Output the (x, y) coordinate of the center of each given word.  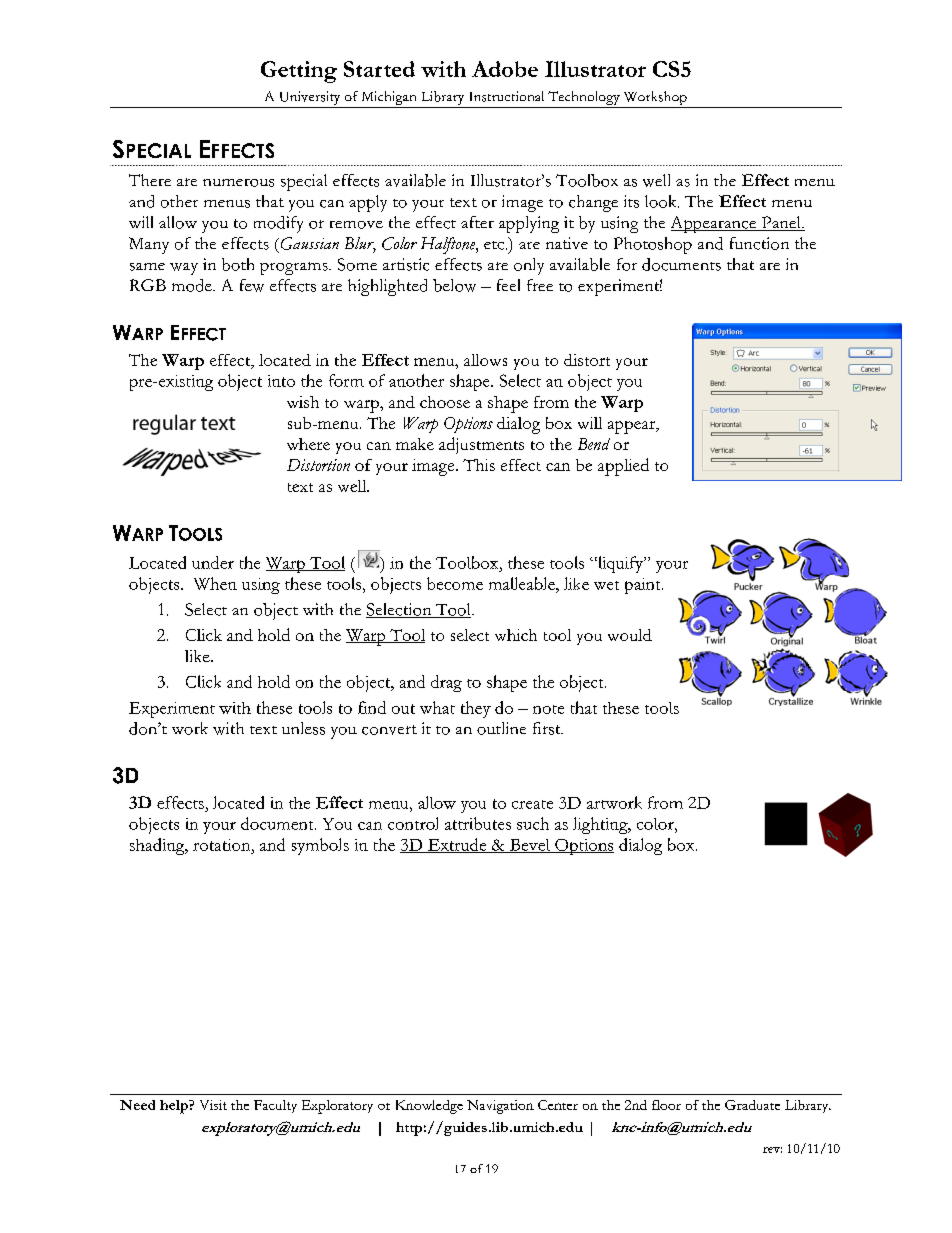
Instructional (507, 96)
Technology (584, 99)
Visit (213, 1105)
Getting (299, 72)
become (455, 583)
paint (644, 586)
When (215, 583)
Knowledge (429, 1107)
